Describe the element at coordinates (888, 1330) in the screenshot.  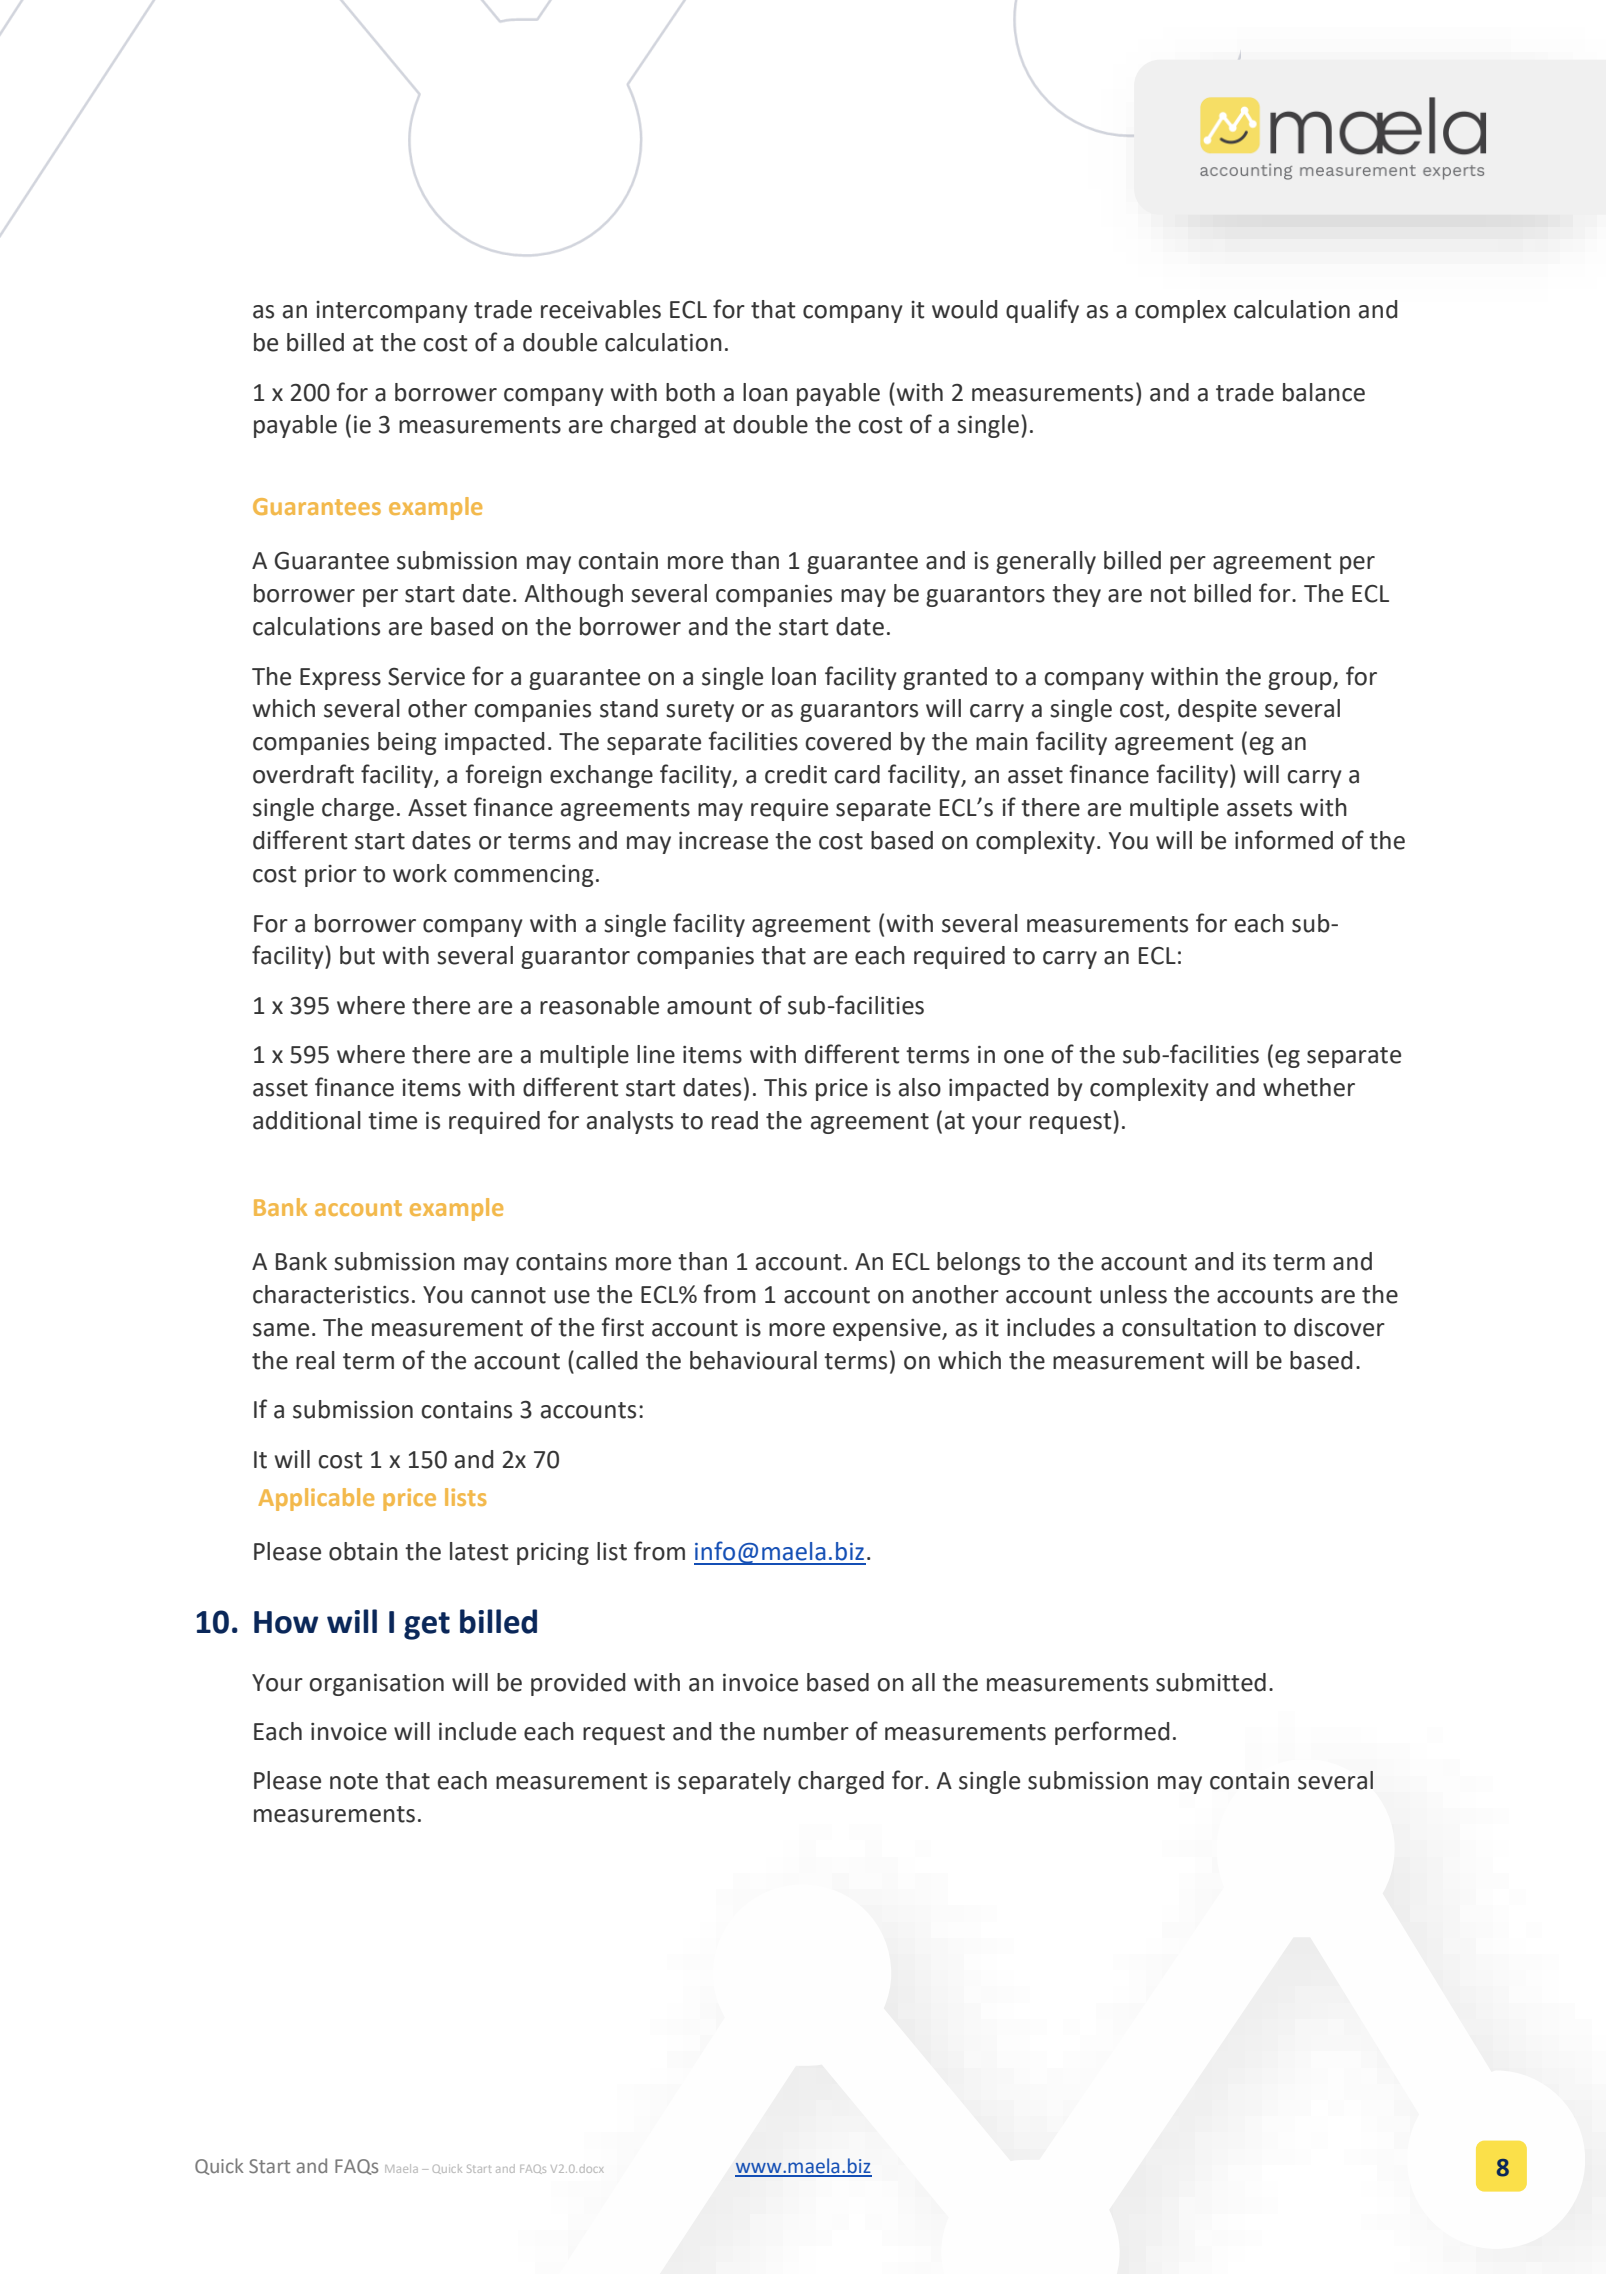
I see `expensive` at that location.
